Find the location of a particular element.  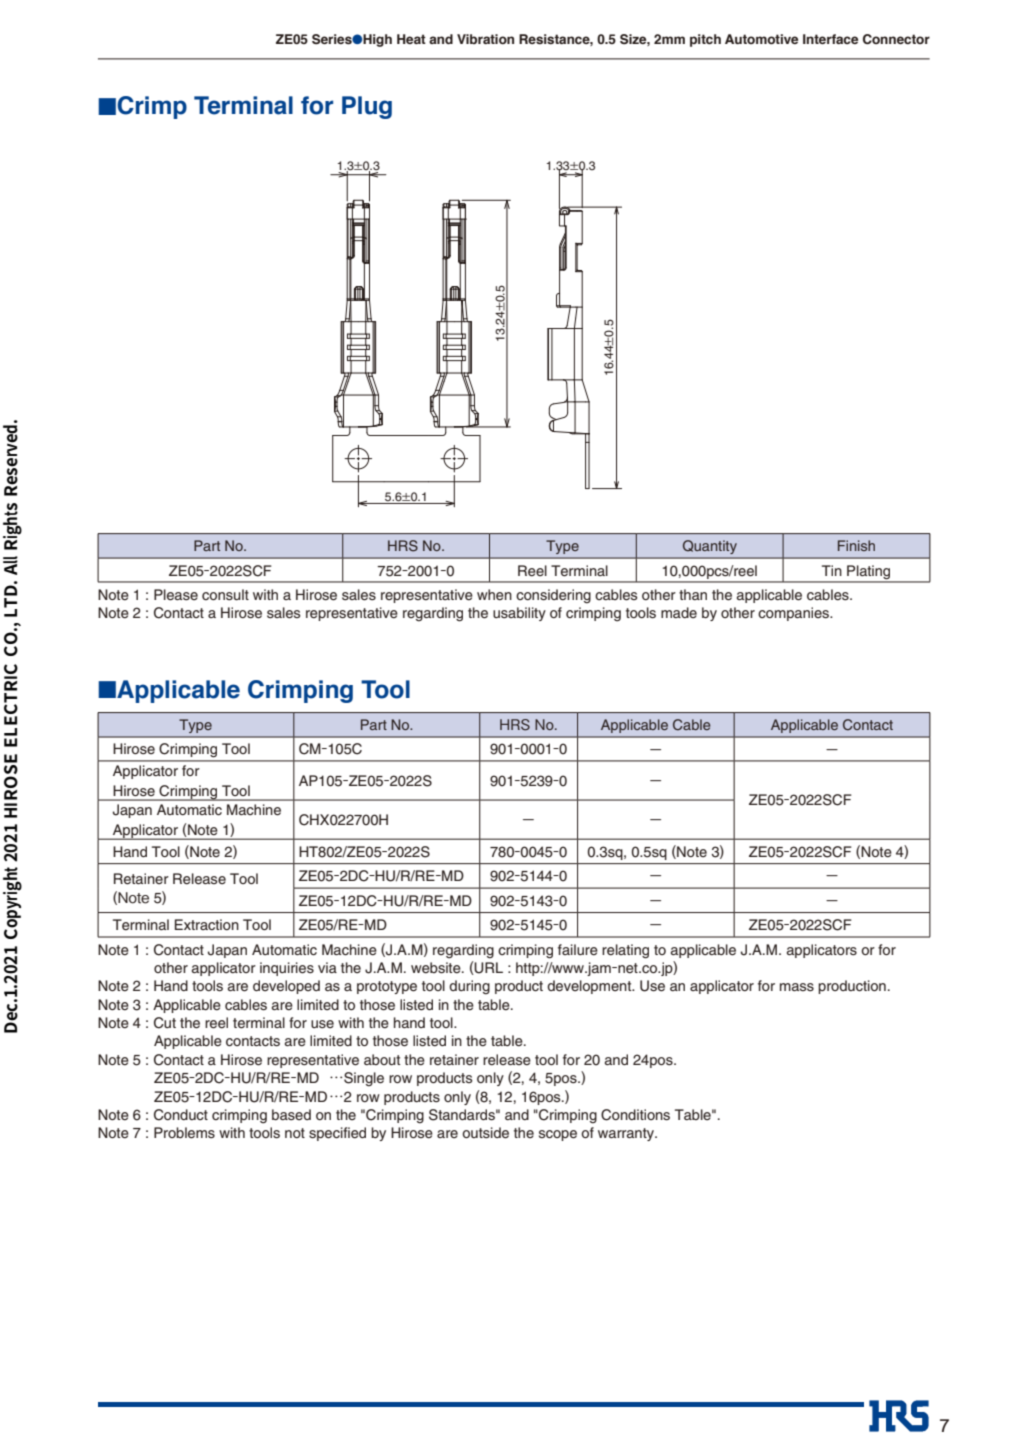

companies is located at coordinates (795, 614).
